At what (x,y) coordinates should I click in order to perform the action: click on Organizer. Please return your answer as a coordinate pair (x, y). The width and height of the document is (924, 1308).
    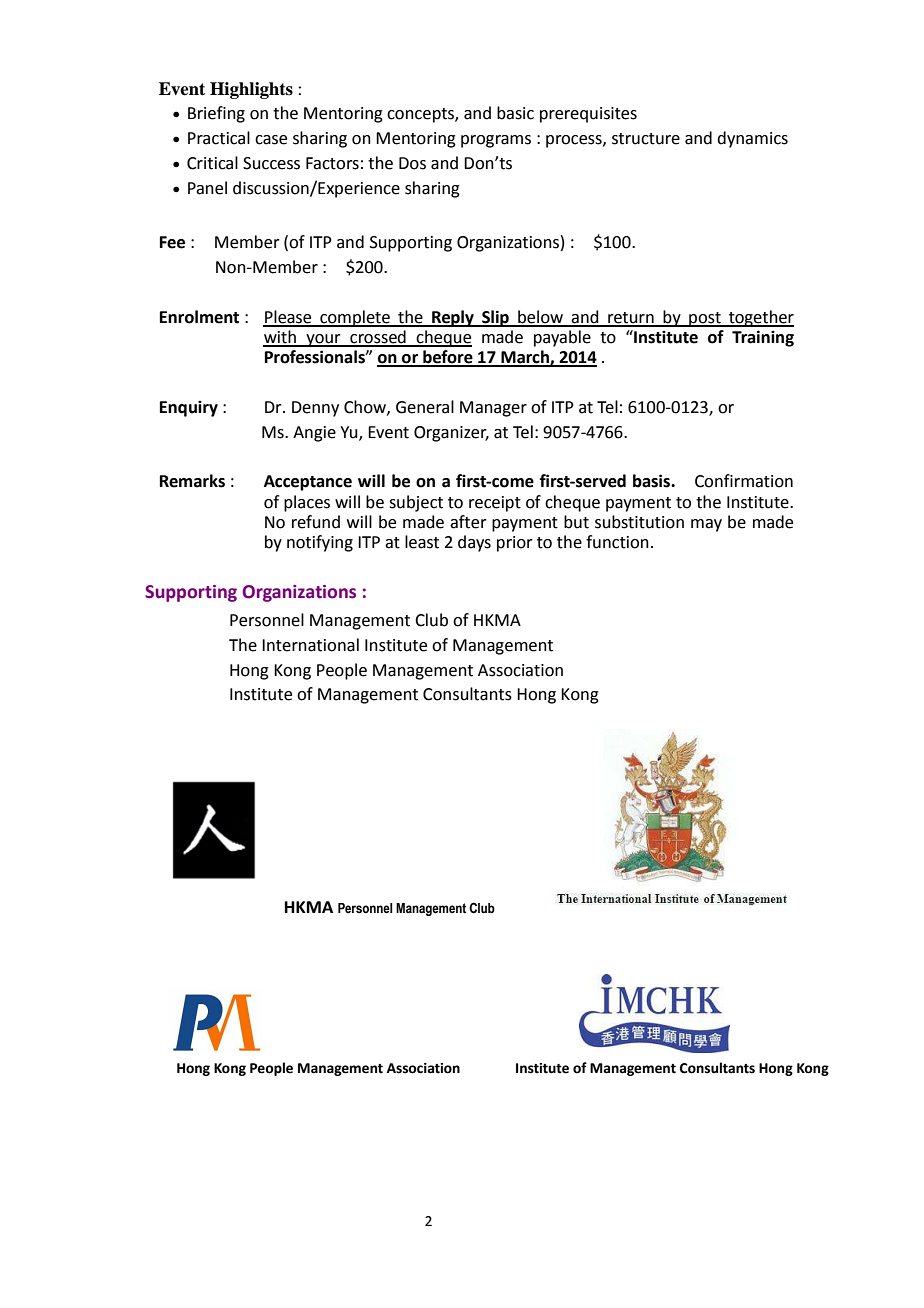
    Looking at the image, I should click on (451, 434).
